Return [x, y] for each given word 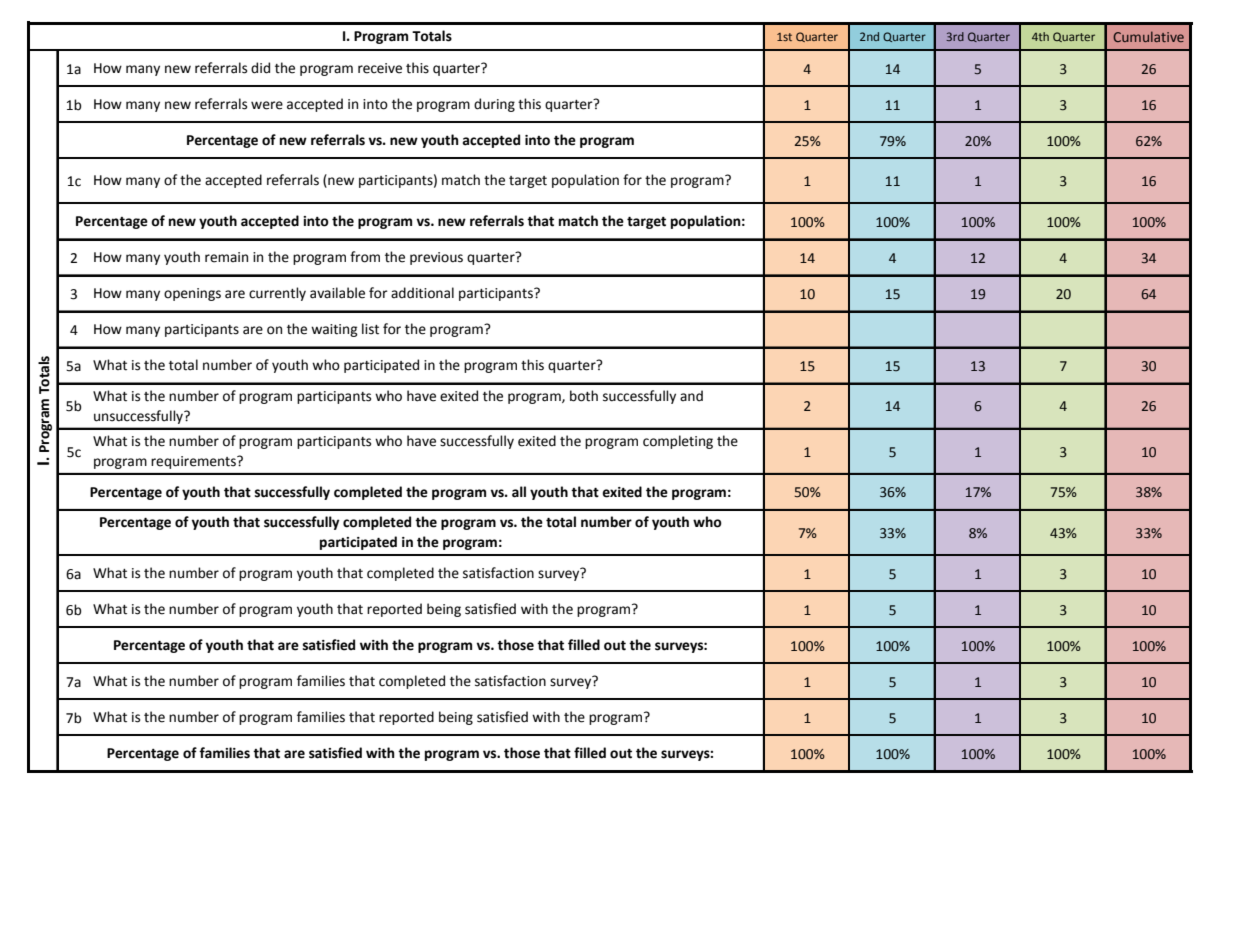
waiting [334, 330]
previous [436, 258]
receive [380, 68]
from [365, 257]
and [691, 396]
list [370, 329]
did [260, 68]
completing [678, 442]
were [267, 105]
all [519, 492]
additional [422, 293]
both [584, 396]
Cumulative [1148, 36]
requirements [194, 462]
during [494, 105]
